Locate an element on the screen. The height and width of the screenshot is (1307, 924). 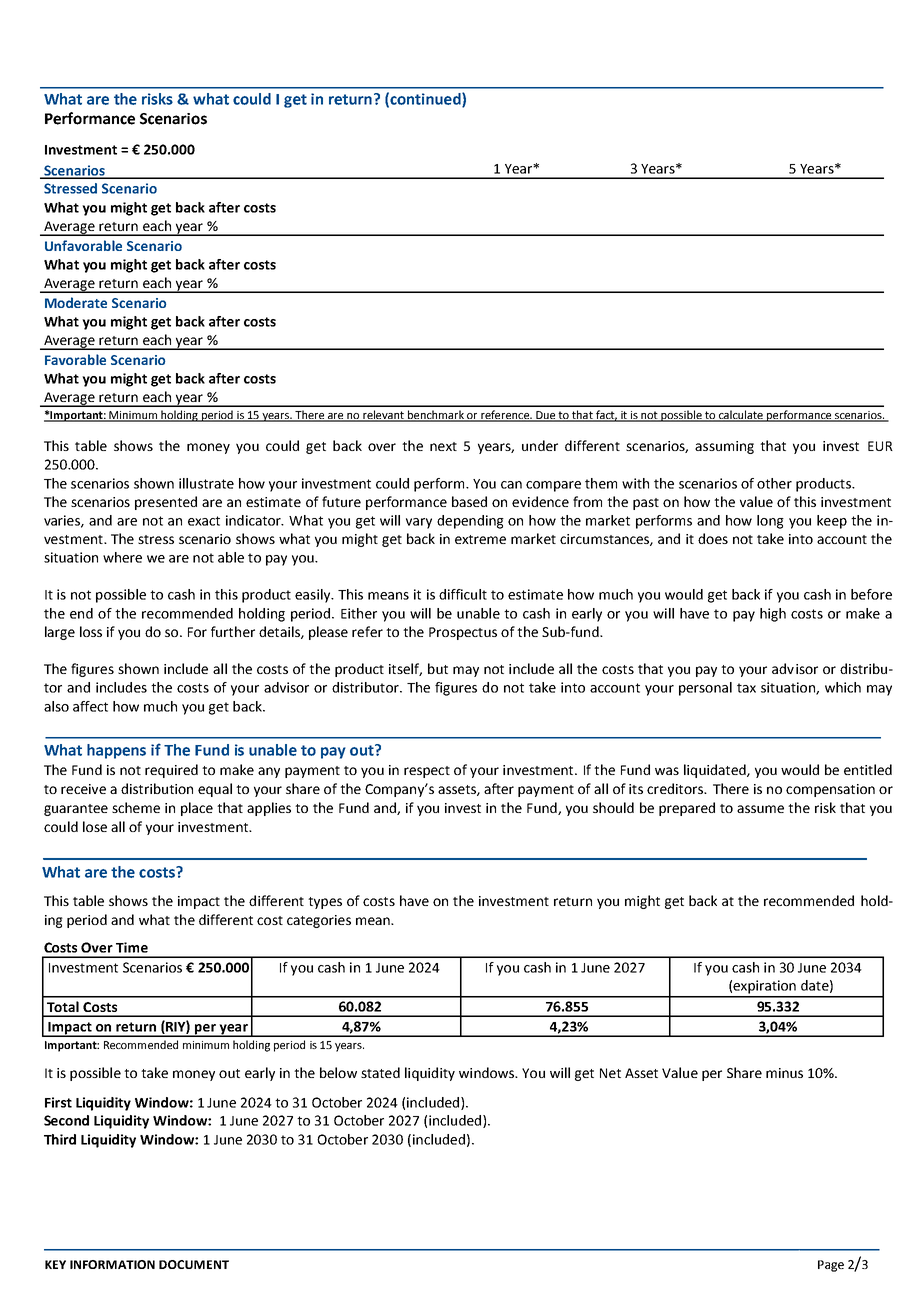
stated is located at coordinates (380, 1072).
